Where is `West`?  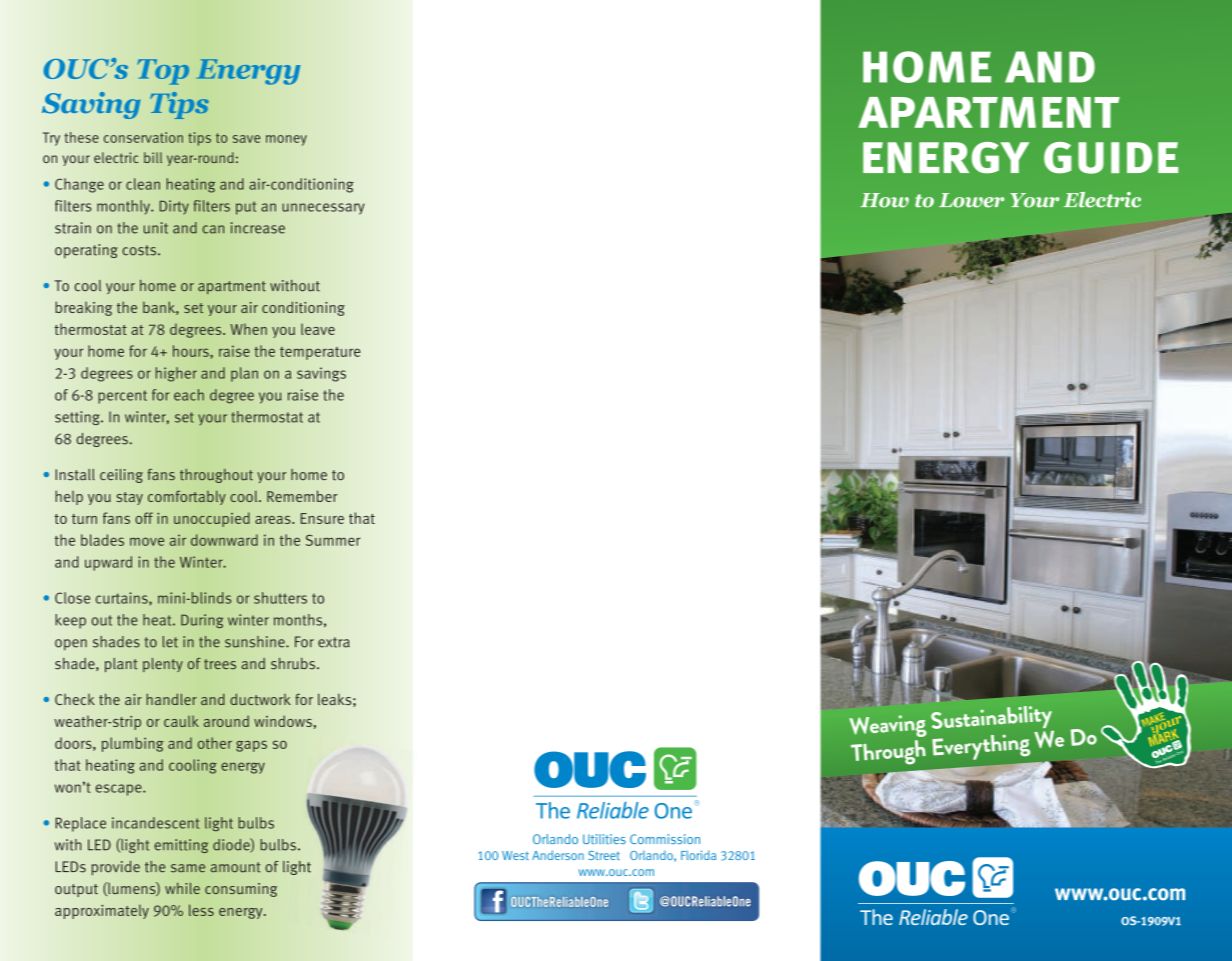 West is located at coordinates (515, 855).
